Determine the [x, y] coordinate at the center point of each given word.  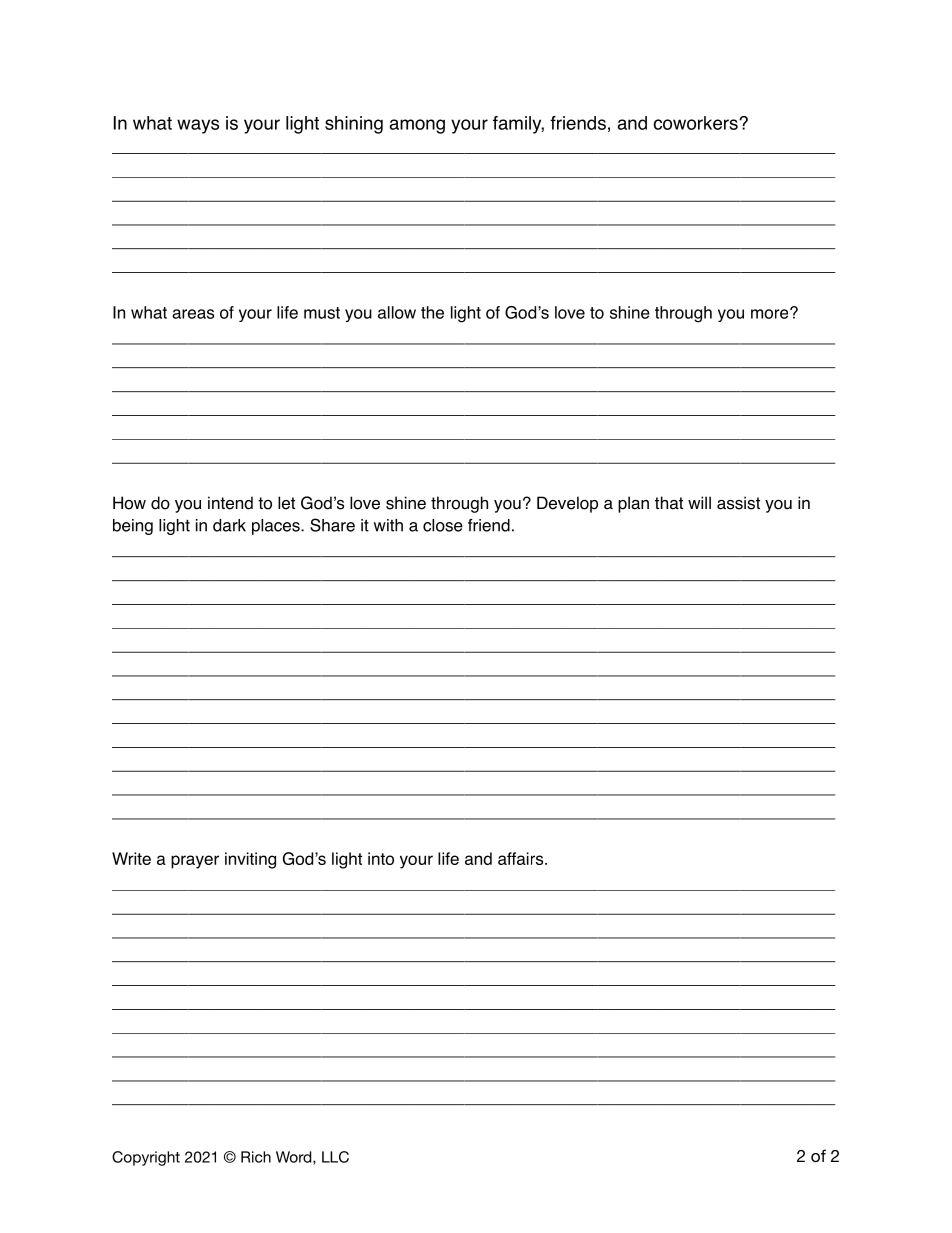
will [699, 502]
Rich [256, 1157]
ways [198, 126]
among [417, 126]
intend [230, 503]
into [381, 858]
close [443, 525]
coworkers [696, 123]
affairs [522, 858]
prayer [195, 862]
